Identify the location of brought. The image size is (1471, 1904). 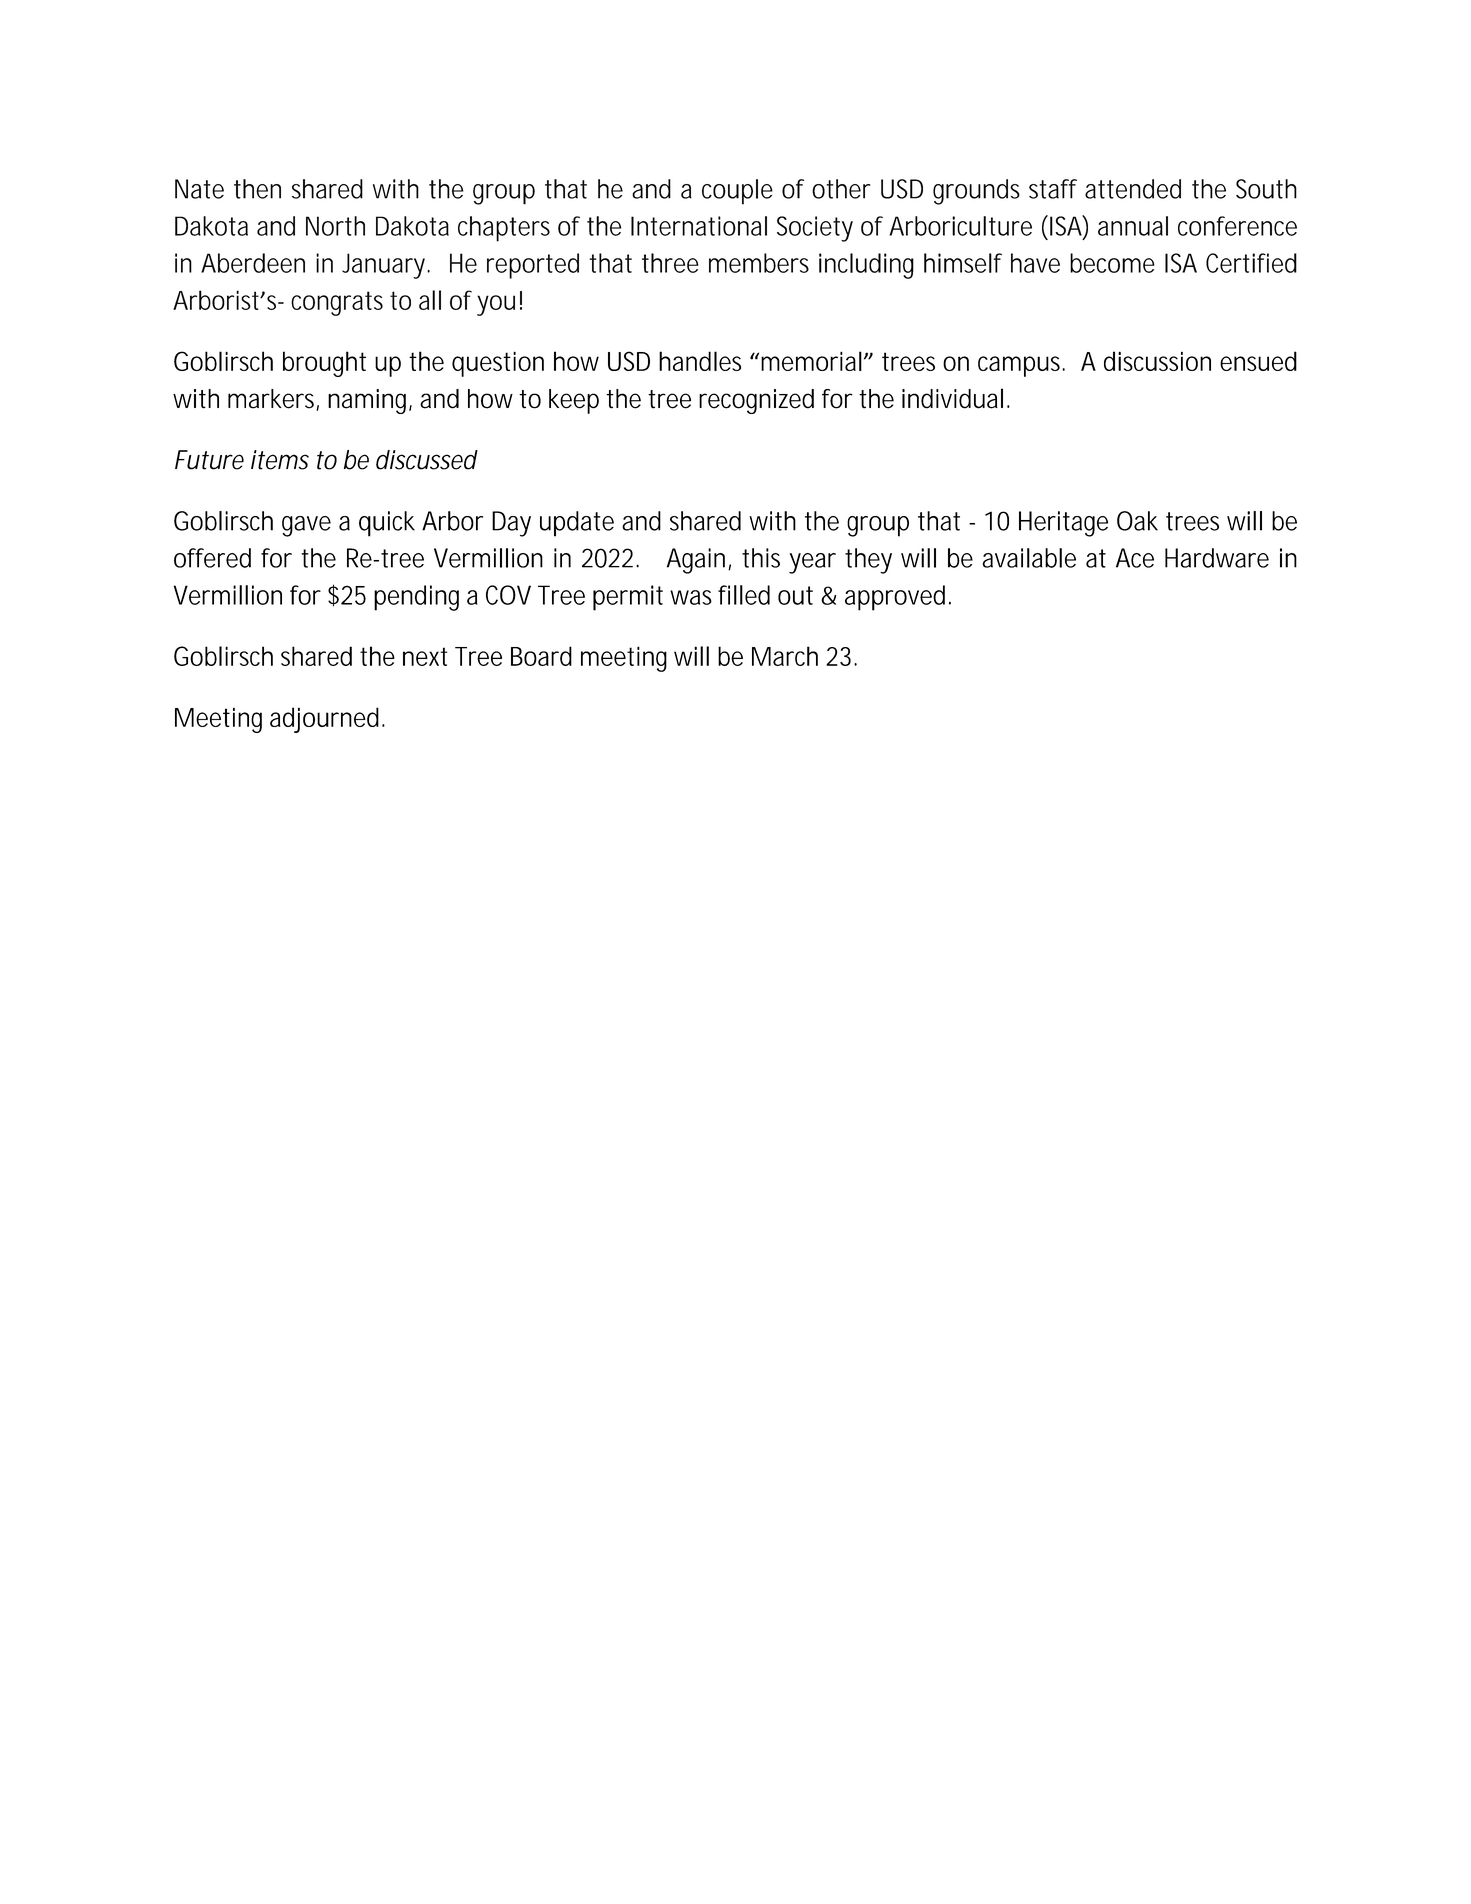
(324, 364).
